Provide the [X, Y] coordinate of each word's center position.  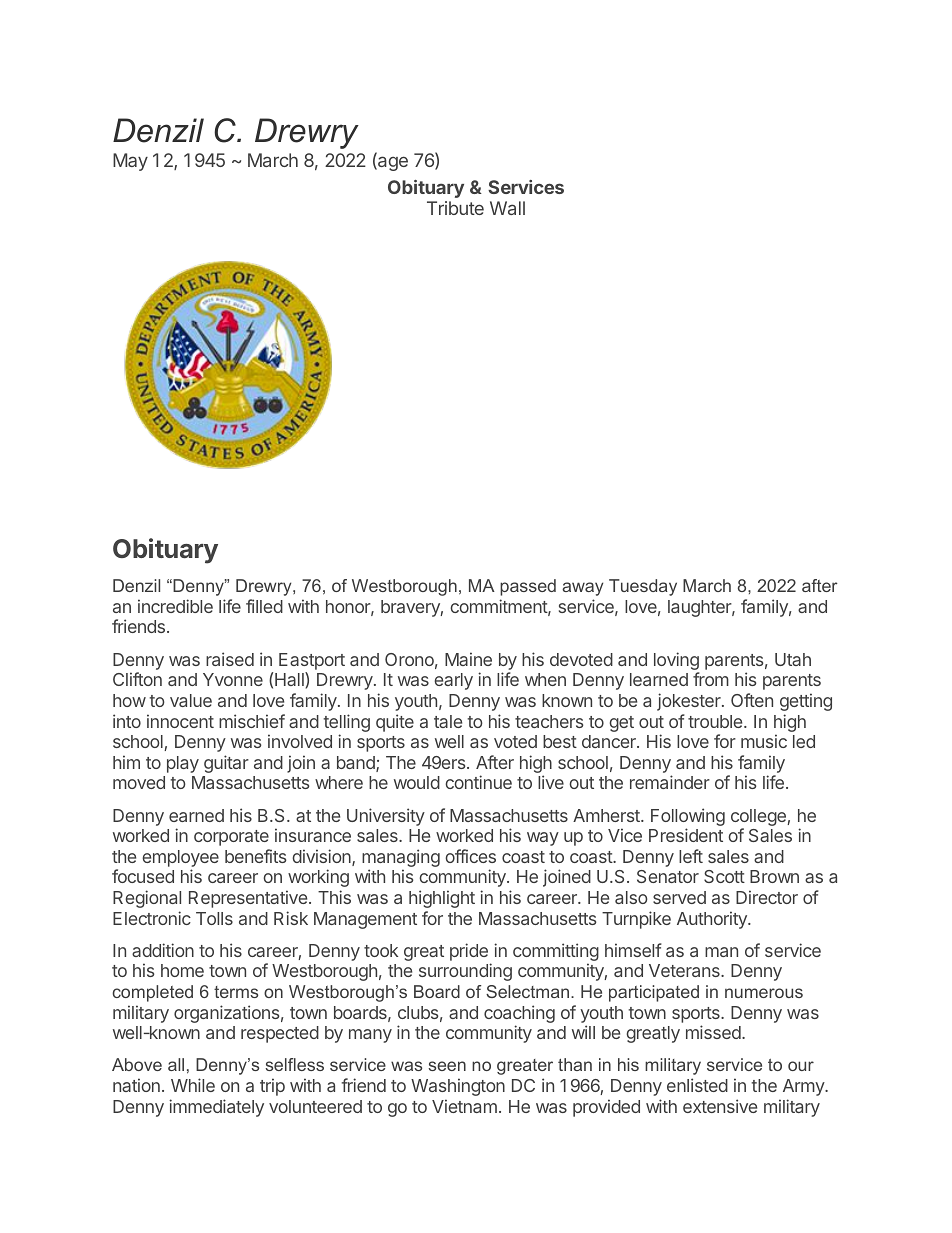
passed [528, 587]
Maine [468, 659]
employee [180, 858]
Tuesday [643, 587]
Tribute [455, 208]
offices [470, 856]
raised [230, 659]
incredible [175, 606]
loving [677, 662]
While [193, 1085]
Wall [507, 208]
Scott [724, 876]
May [130, 162]
